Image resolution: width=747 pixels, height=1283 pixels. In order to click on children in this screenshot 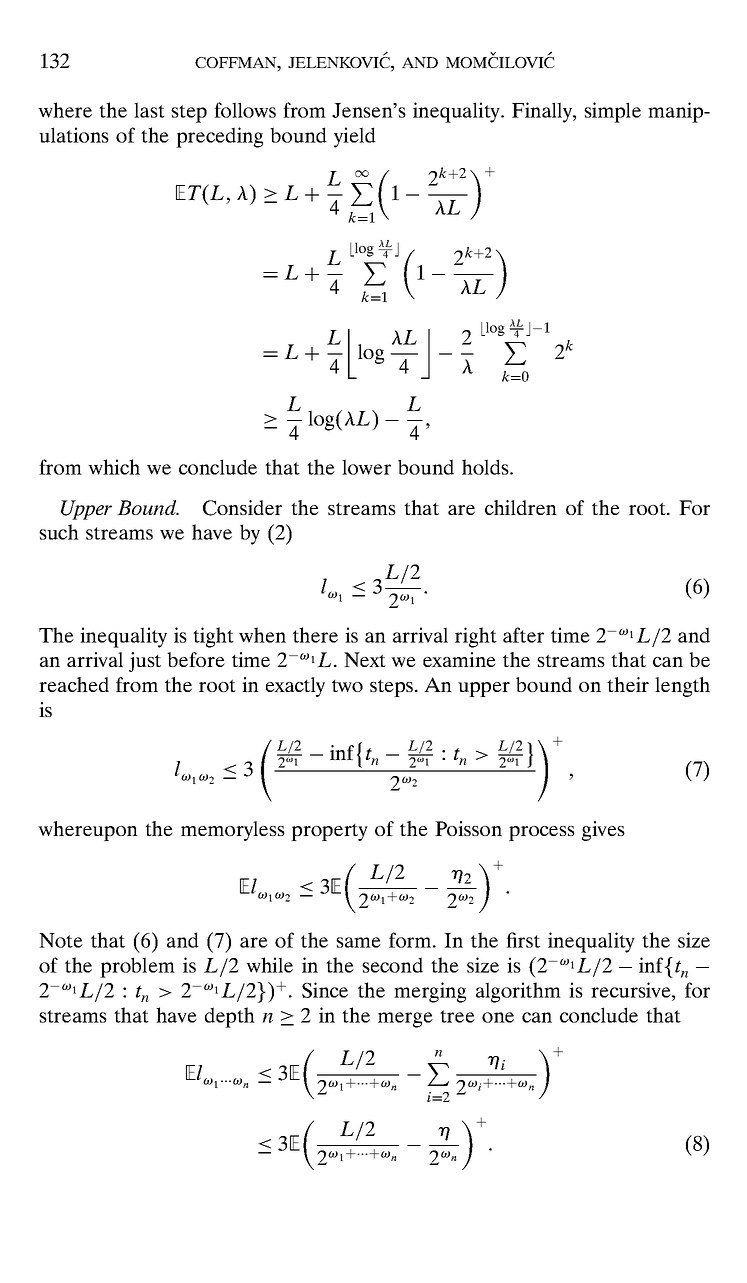, I will do `click(521, 507)`.
